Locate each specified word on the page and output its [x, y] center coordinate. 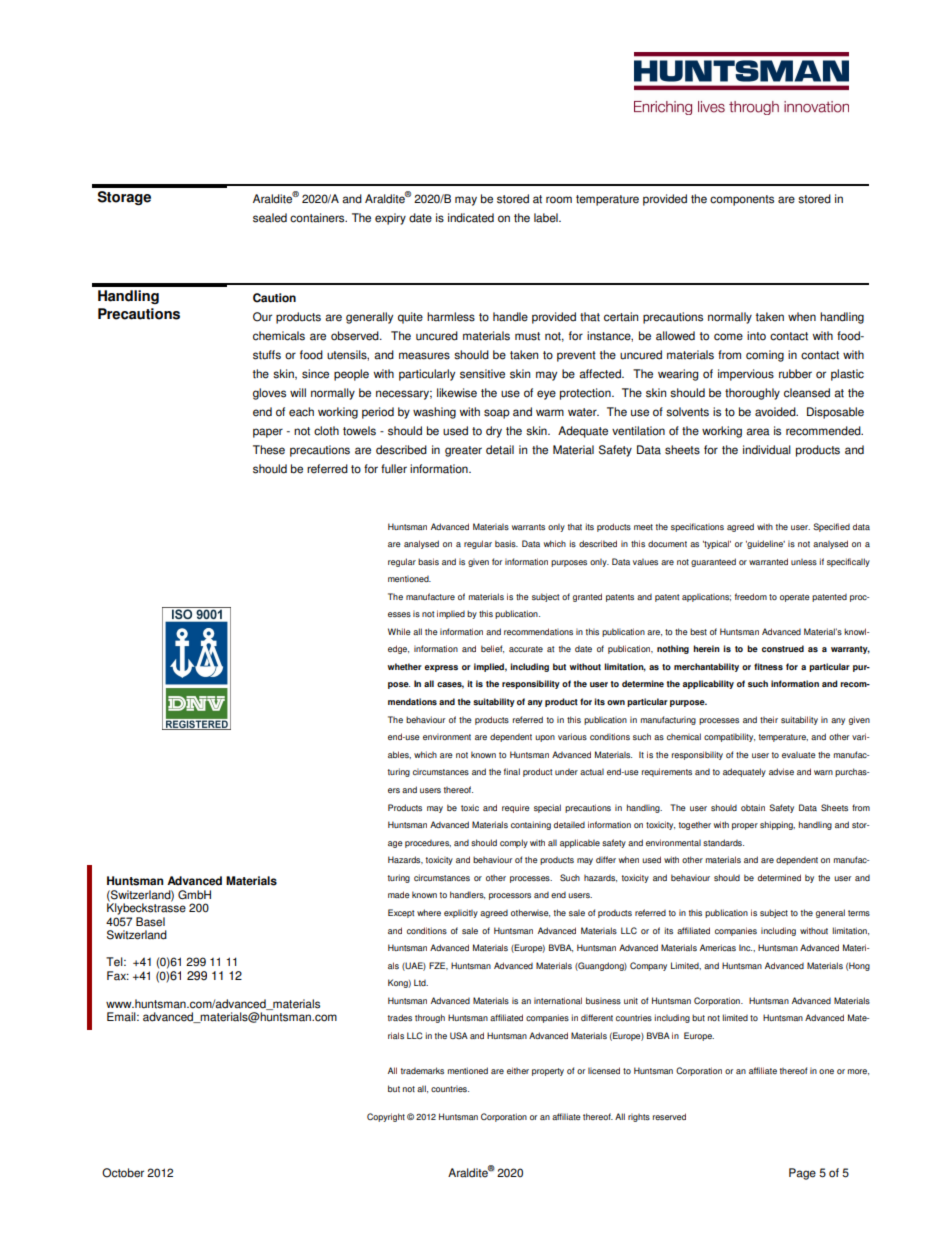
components [742, 200]
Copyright [386, 1117]
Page [802, 1174]
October [123, 1173]
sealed [270, 218]
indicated [471, 218]
